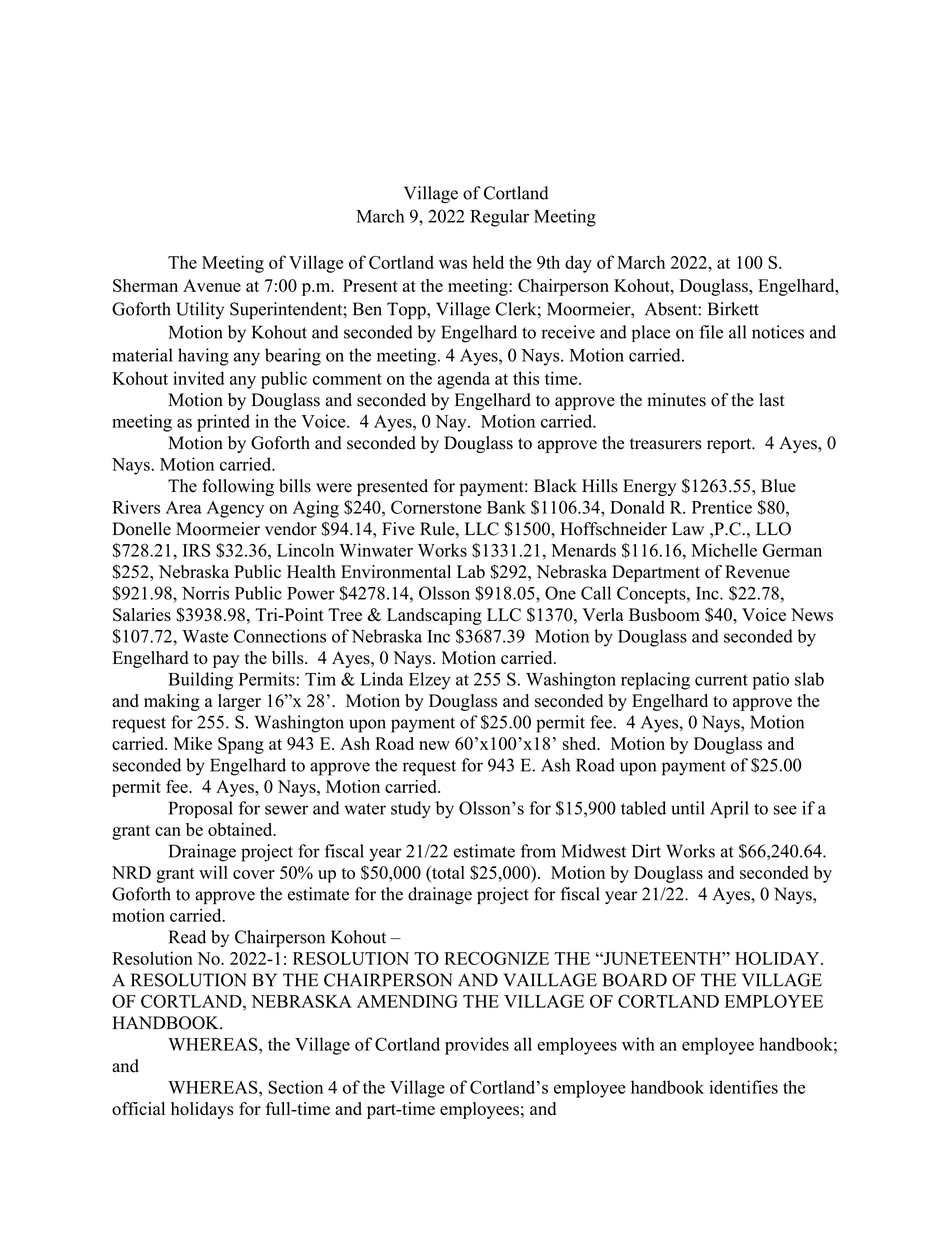  Describe the element at coordinates (200, 681) in the screenshot. I see `Building` at that location.
